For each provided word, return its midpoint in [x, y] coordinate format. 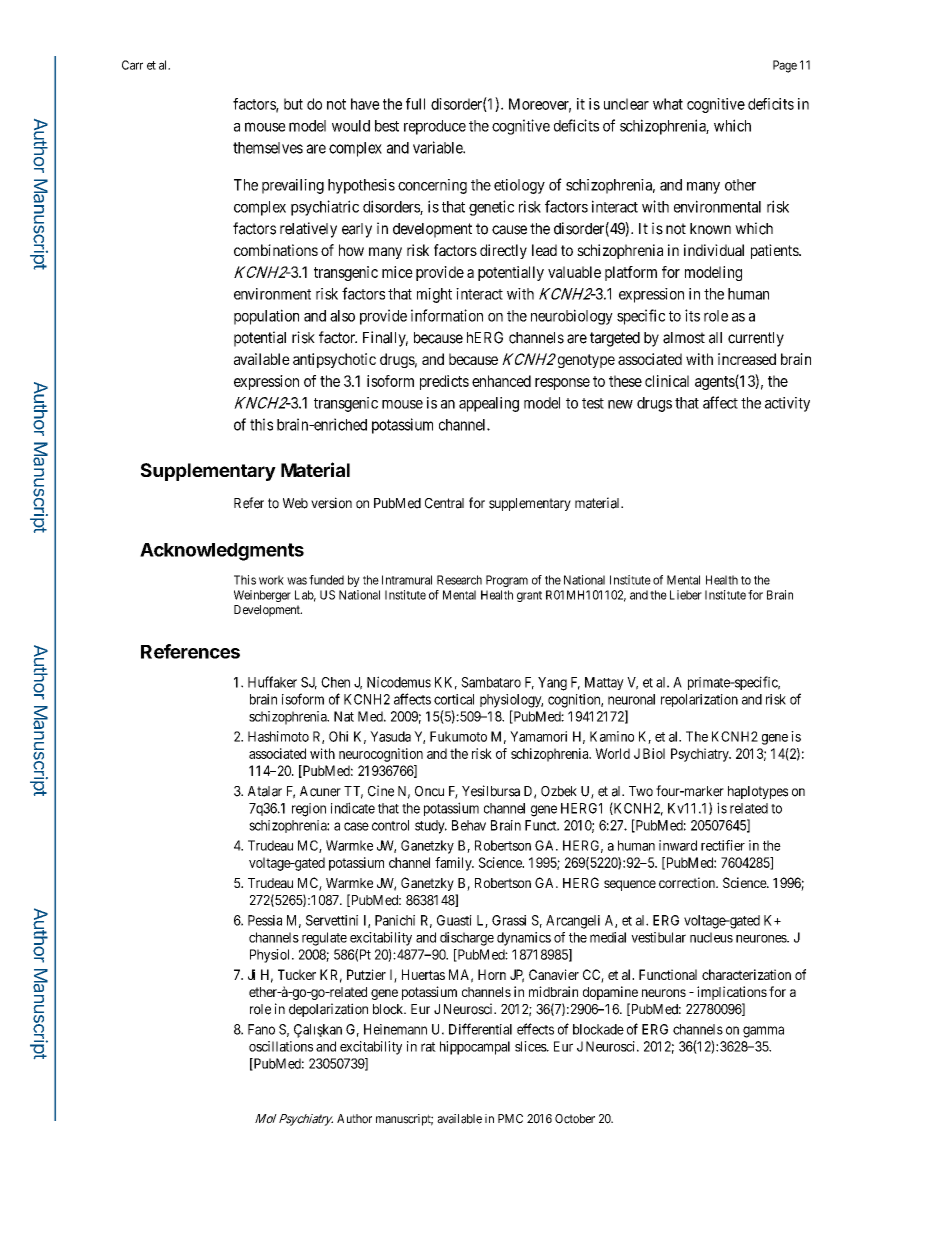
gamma [763, 1032]
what [668, 104]
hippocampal [475, 1048]
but [293, 104]
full [415, 104]
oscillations [281, 1046]
